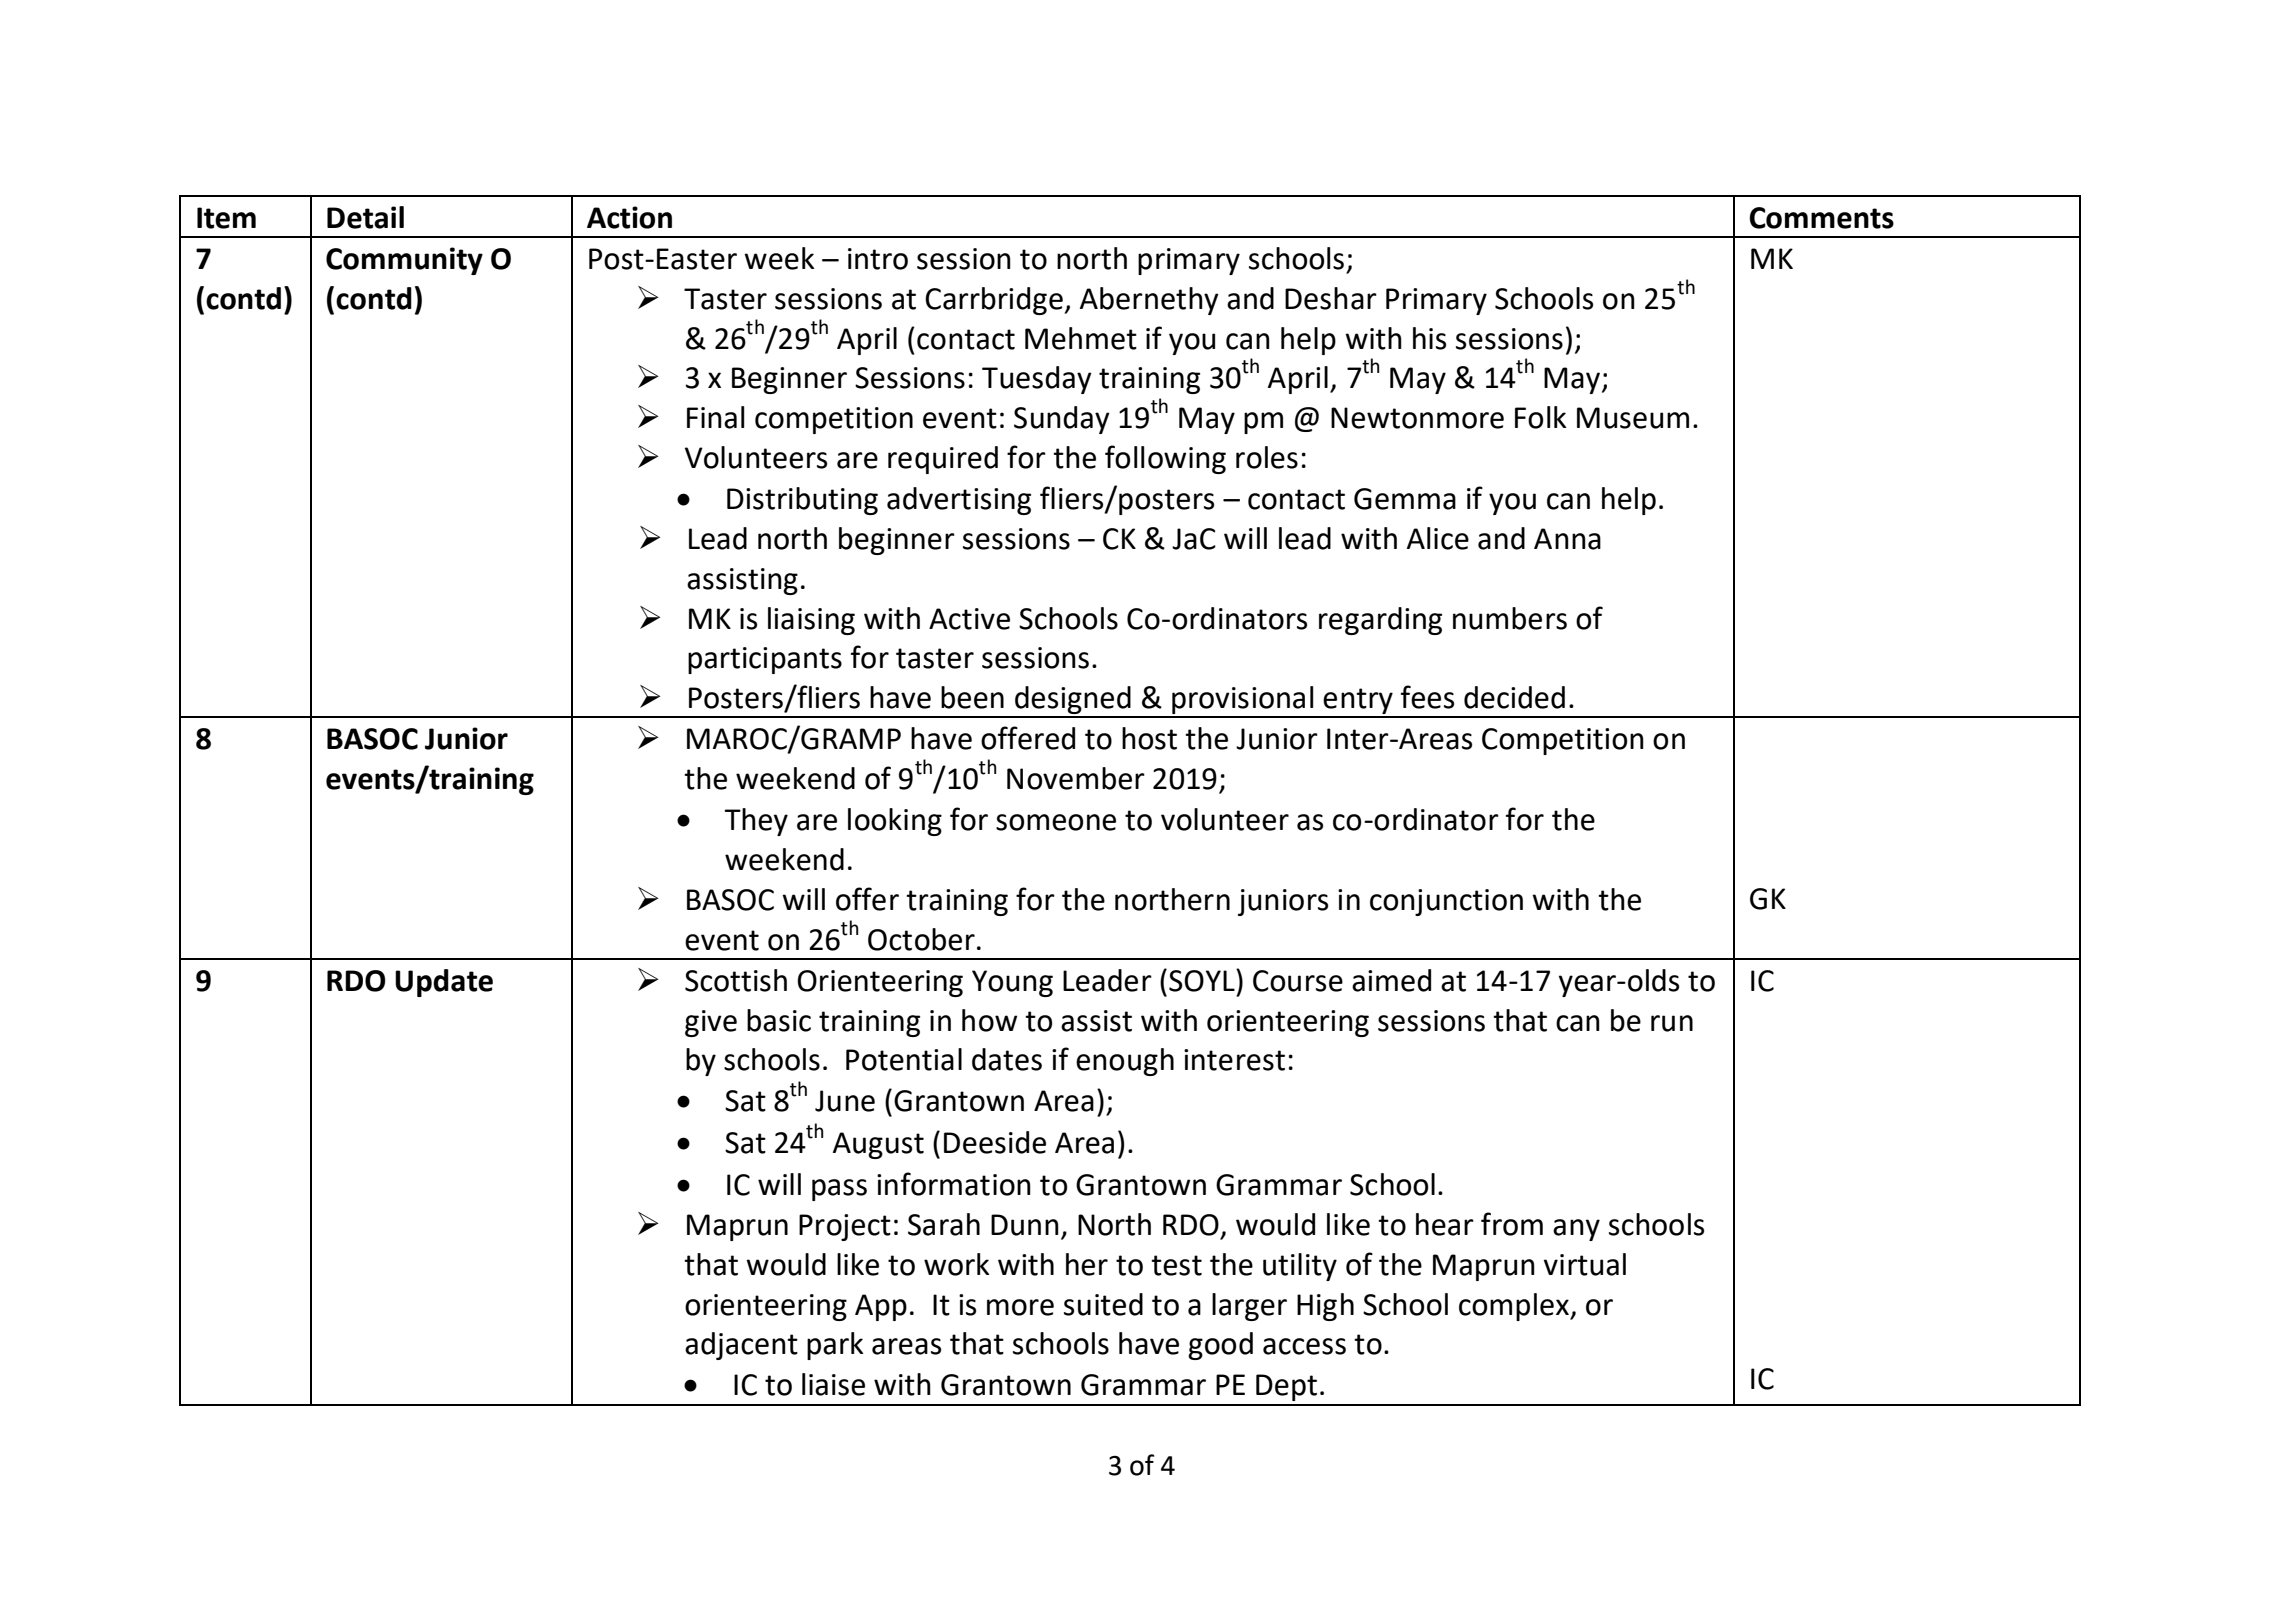 Image resolution: width=2284 pixels, height=1615 pixels. I want to click on intro, so click(878, 259).
